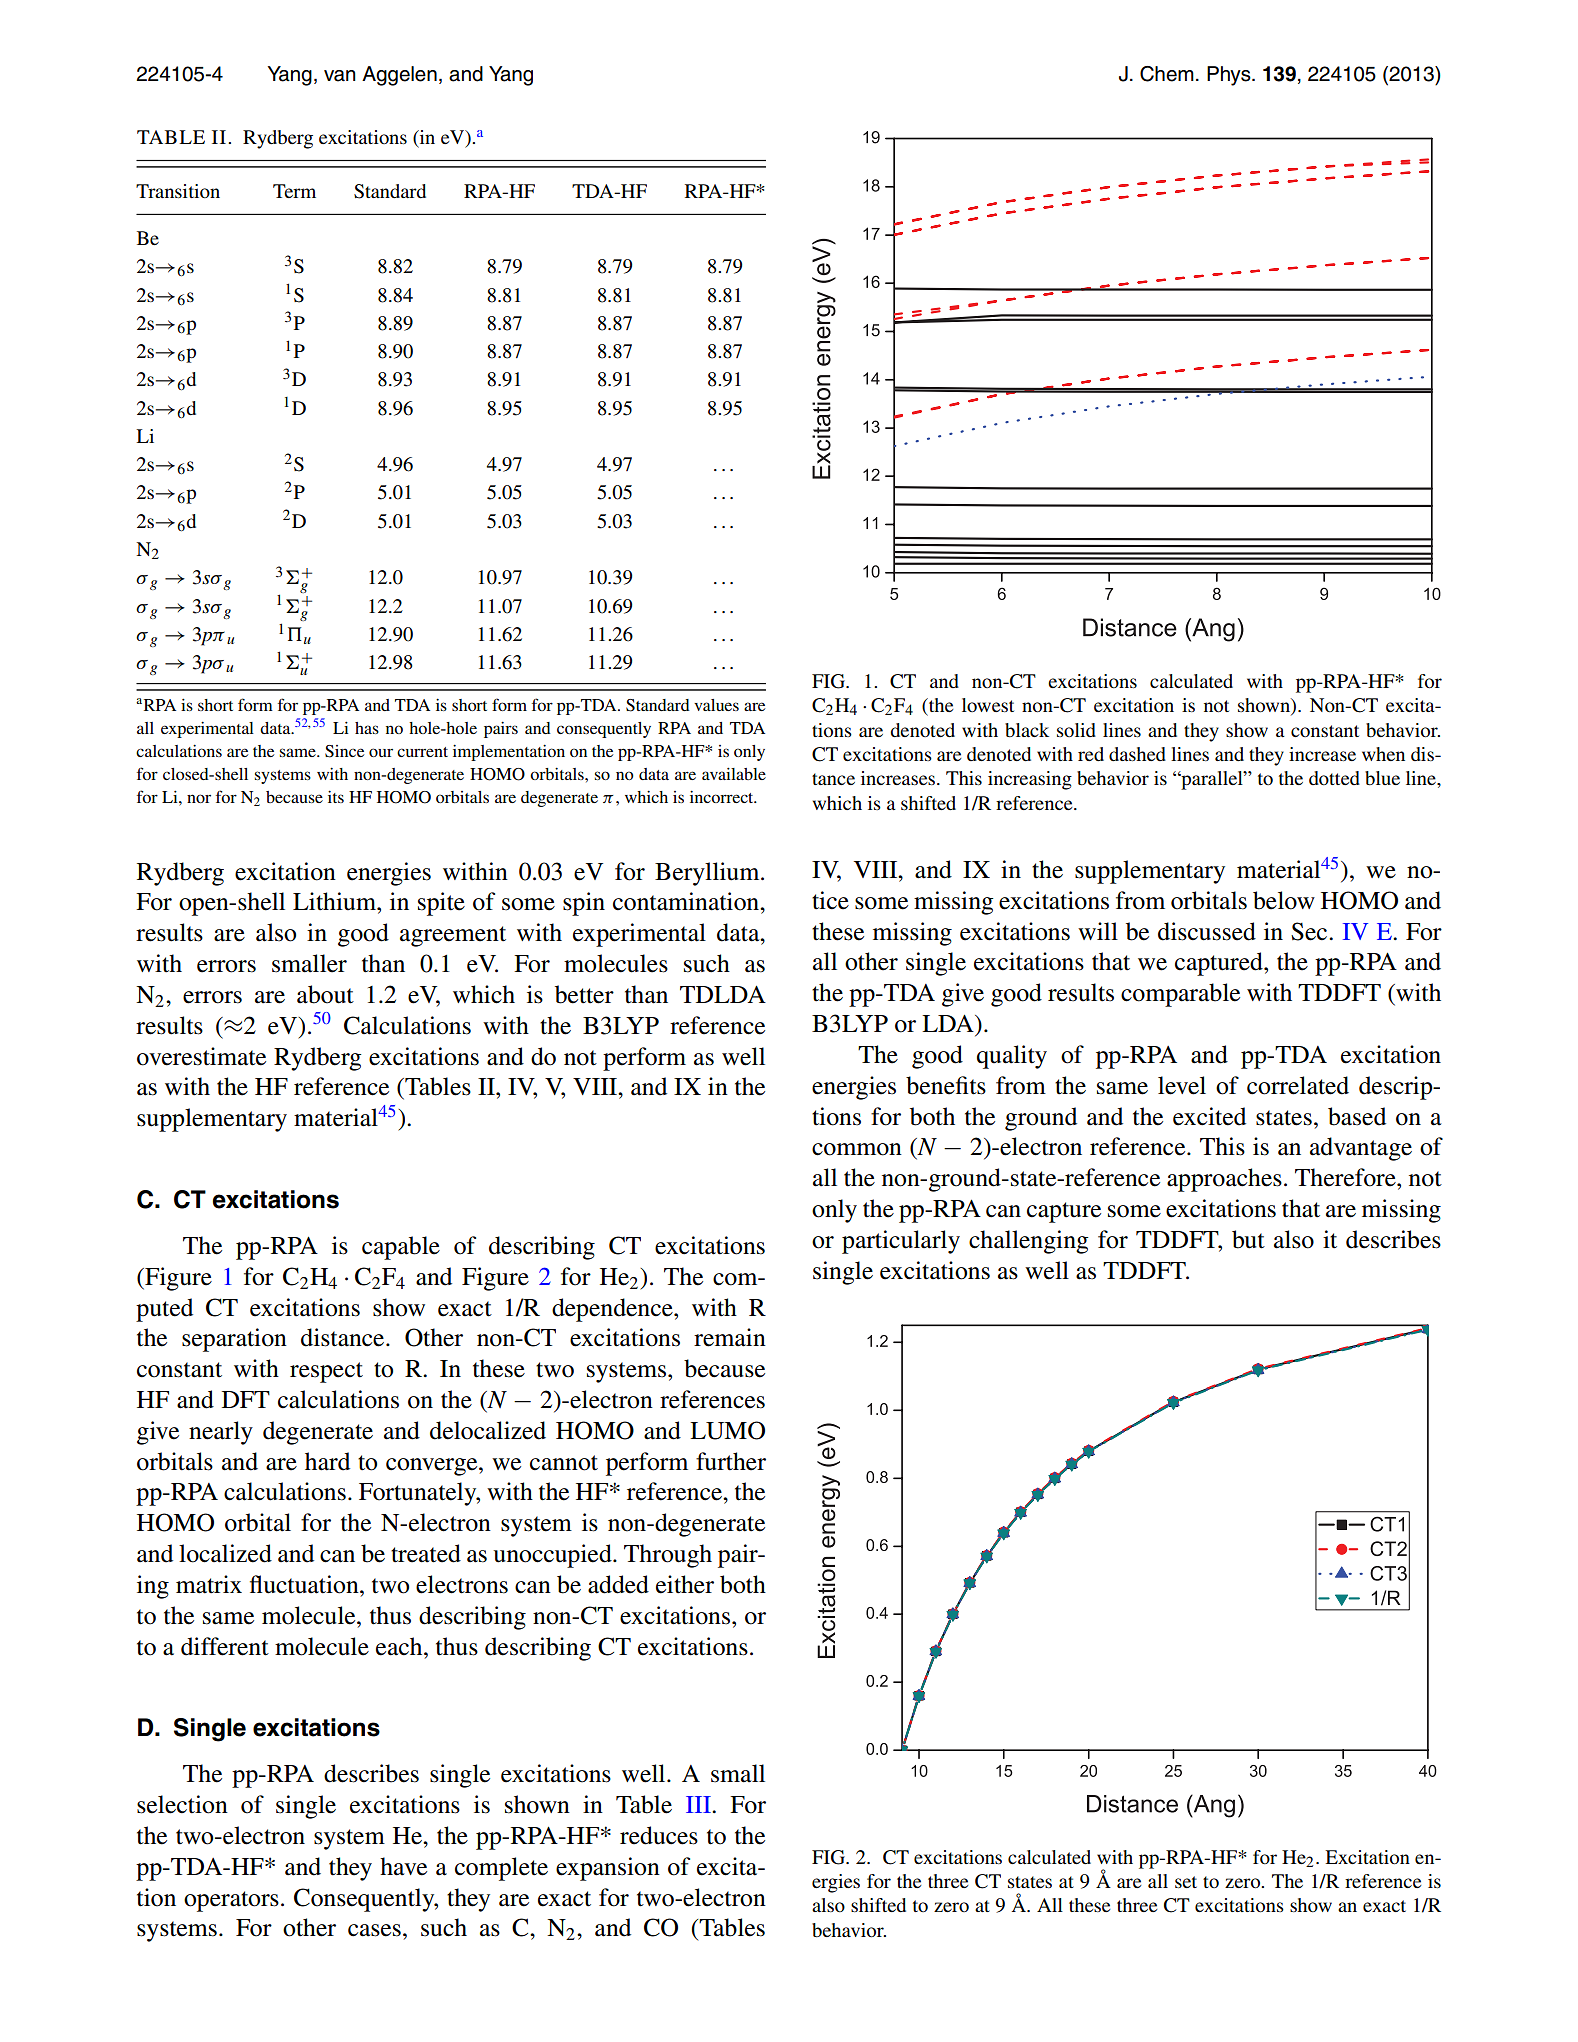 The image size is (1578, 2042). I want to click on about, so click(325, 994).
